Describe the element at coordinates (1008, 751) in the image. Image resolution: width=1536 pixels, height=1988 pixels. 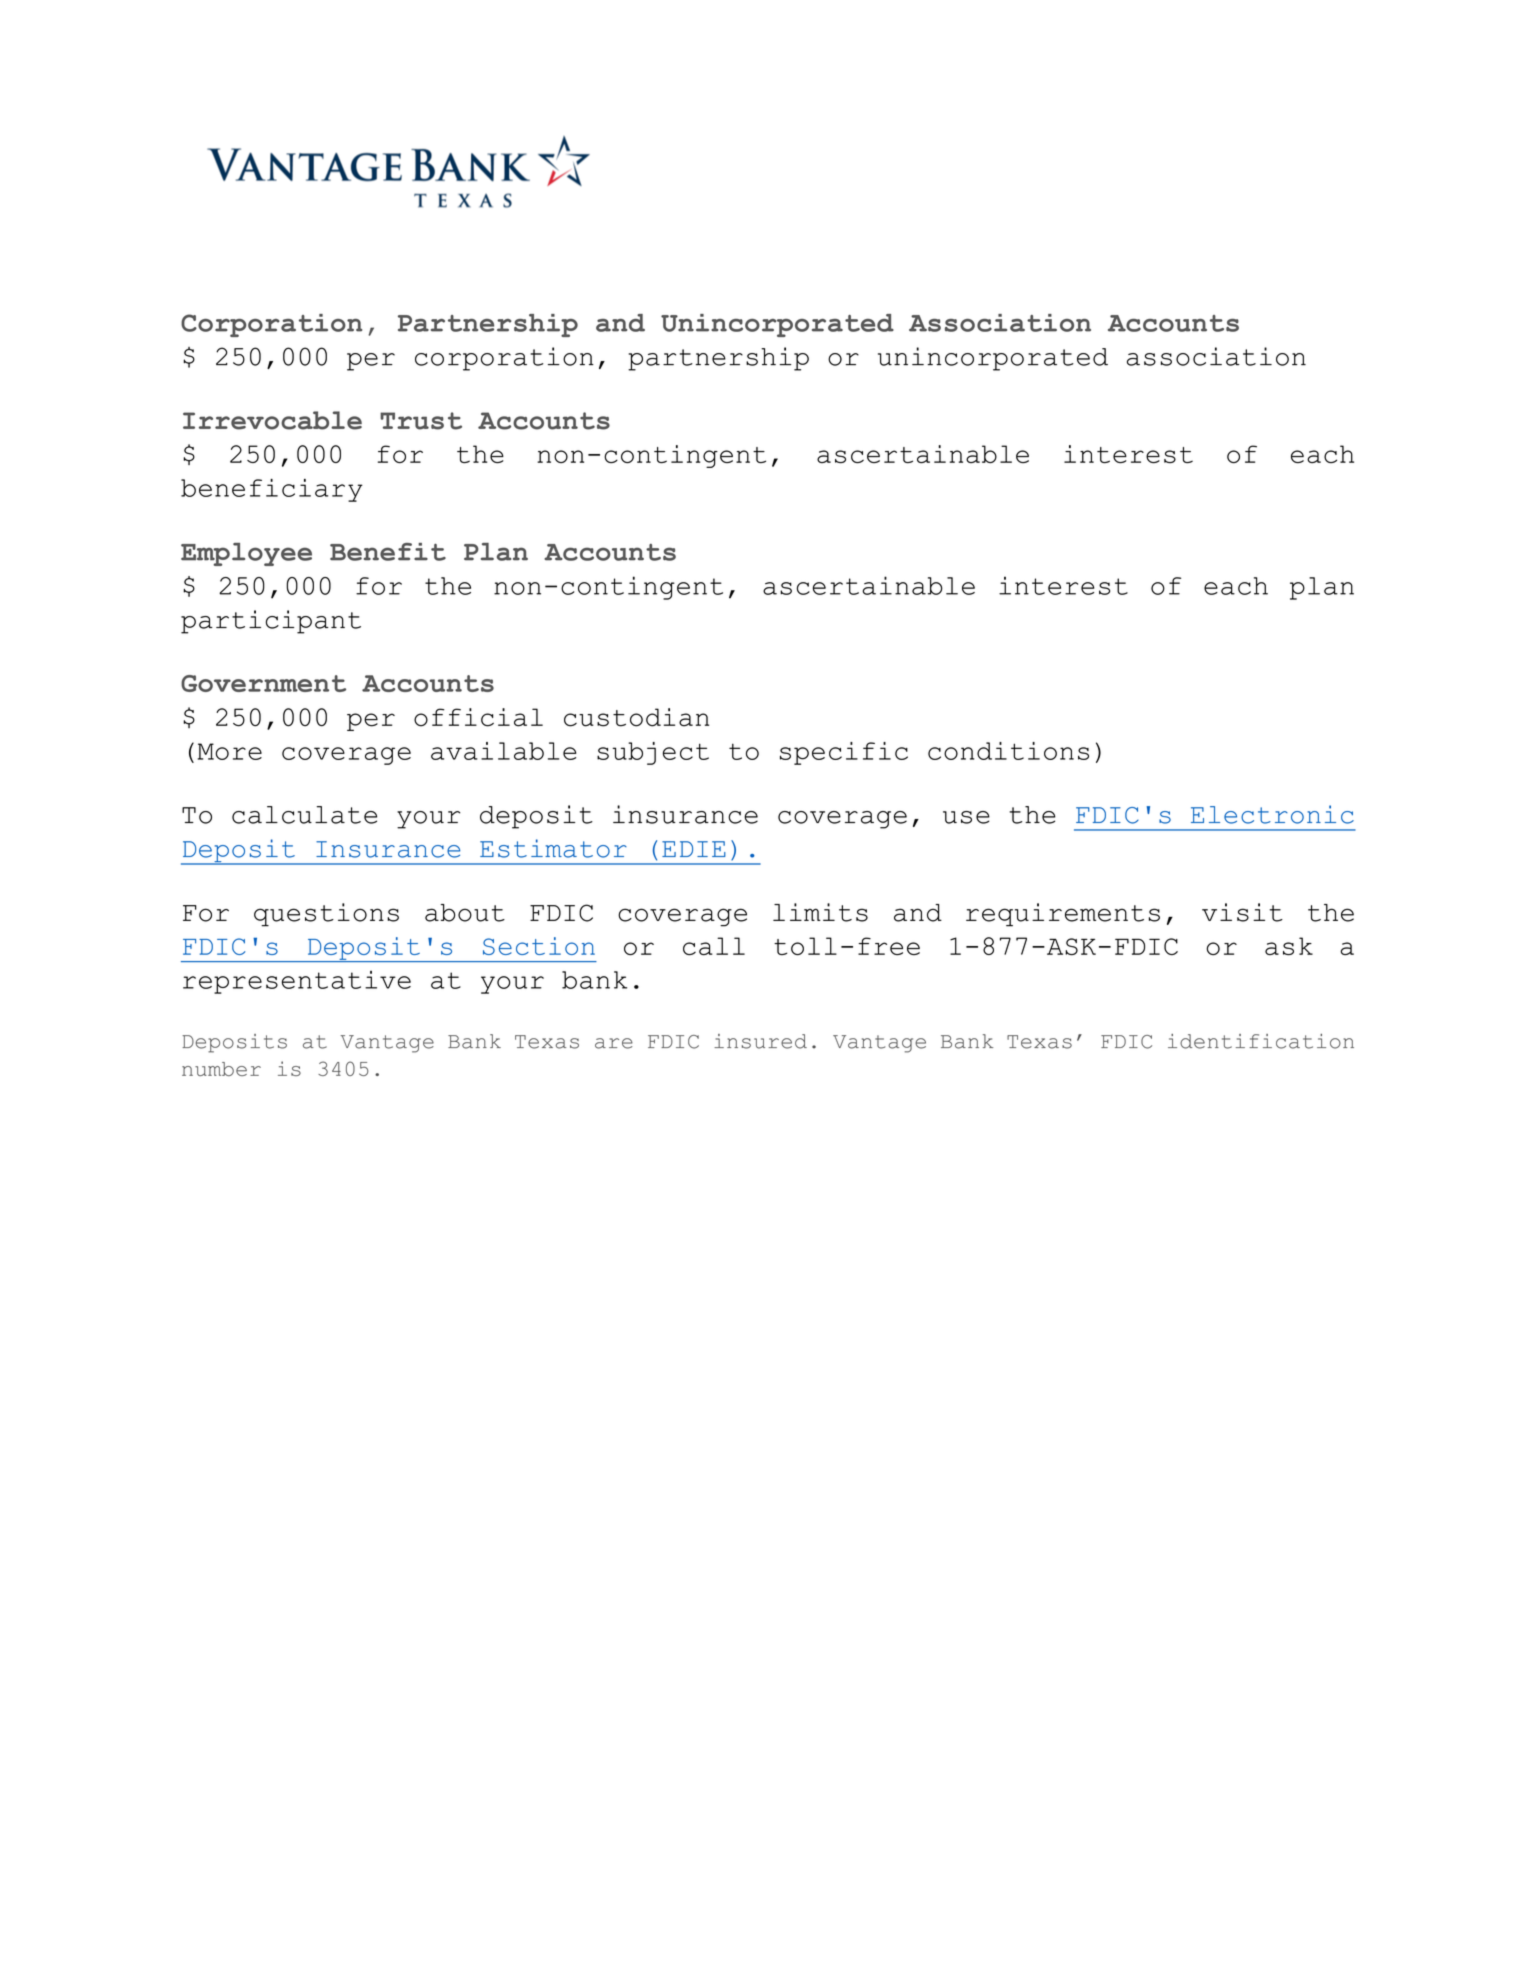
I see `conditions` at that location.
